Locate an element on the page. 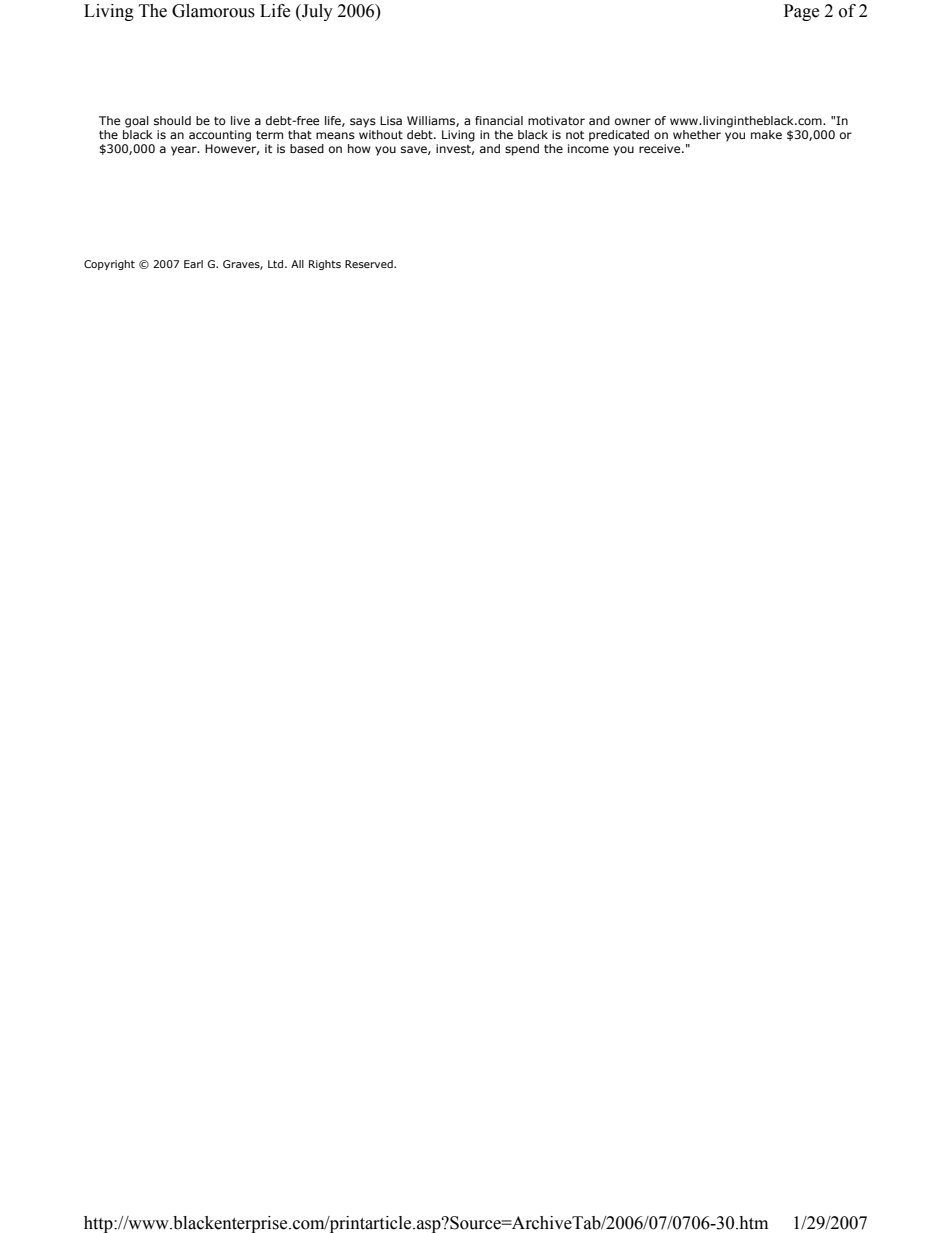  live is located at coordinates (240, 120).
